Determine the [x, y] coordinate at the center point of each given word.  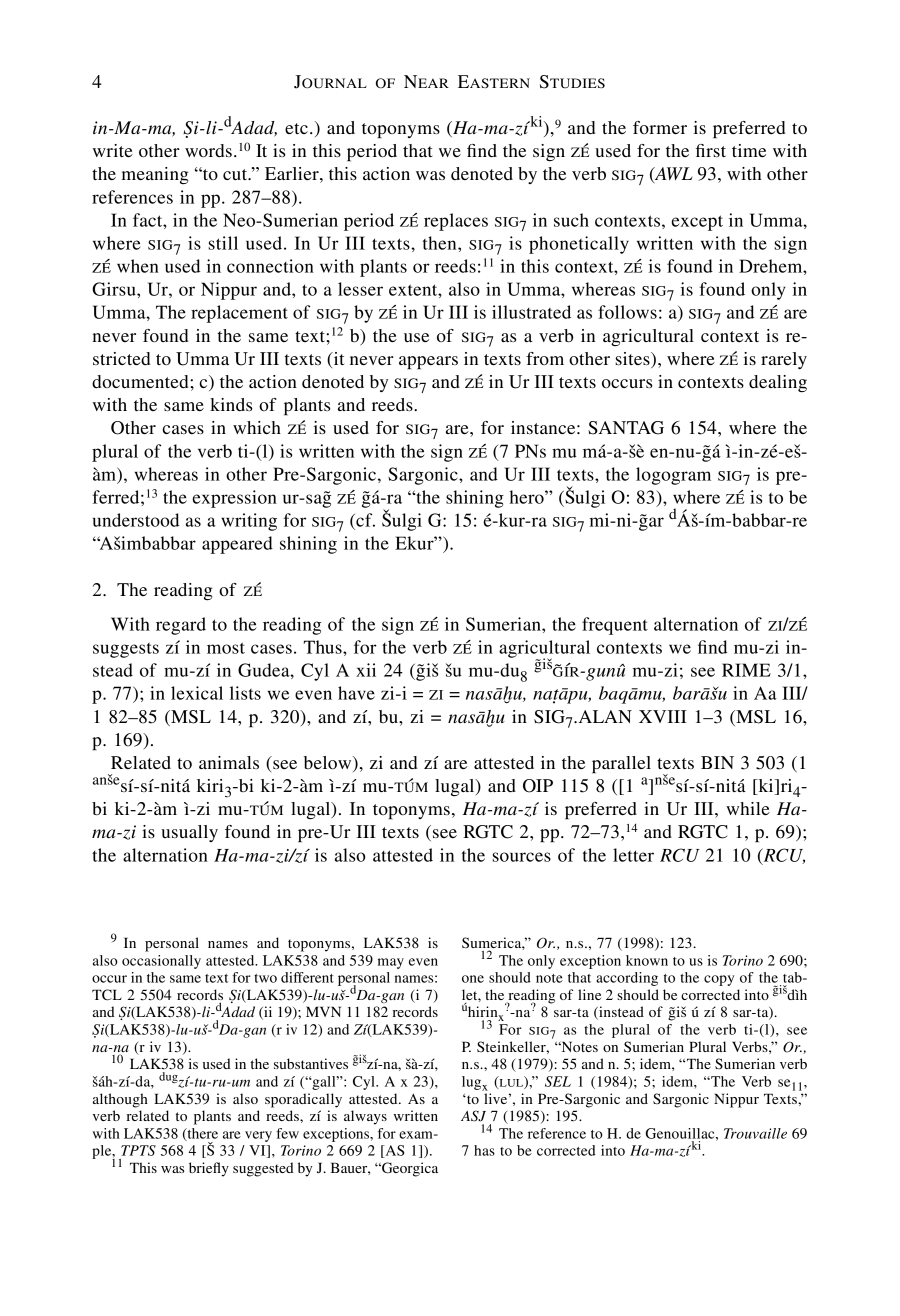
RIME [746, 670]
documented [141, 381]
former [660, 127]
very [258, 1136]
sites [634, 360]
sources [522, 857]
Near [426, 81]
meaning [155, 175]
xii [366, 670]
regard [181, 626]
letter [633, 855]
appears [428, 363]
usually [189, 833]
